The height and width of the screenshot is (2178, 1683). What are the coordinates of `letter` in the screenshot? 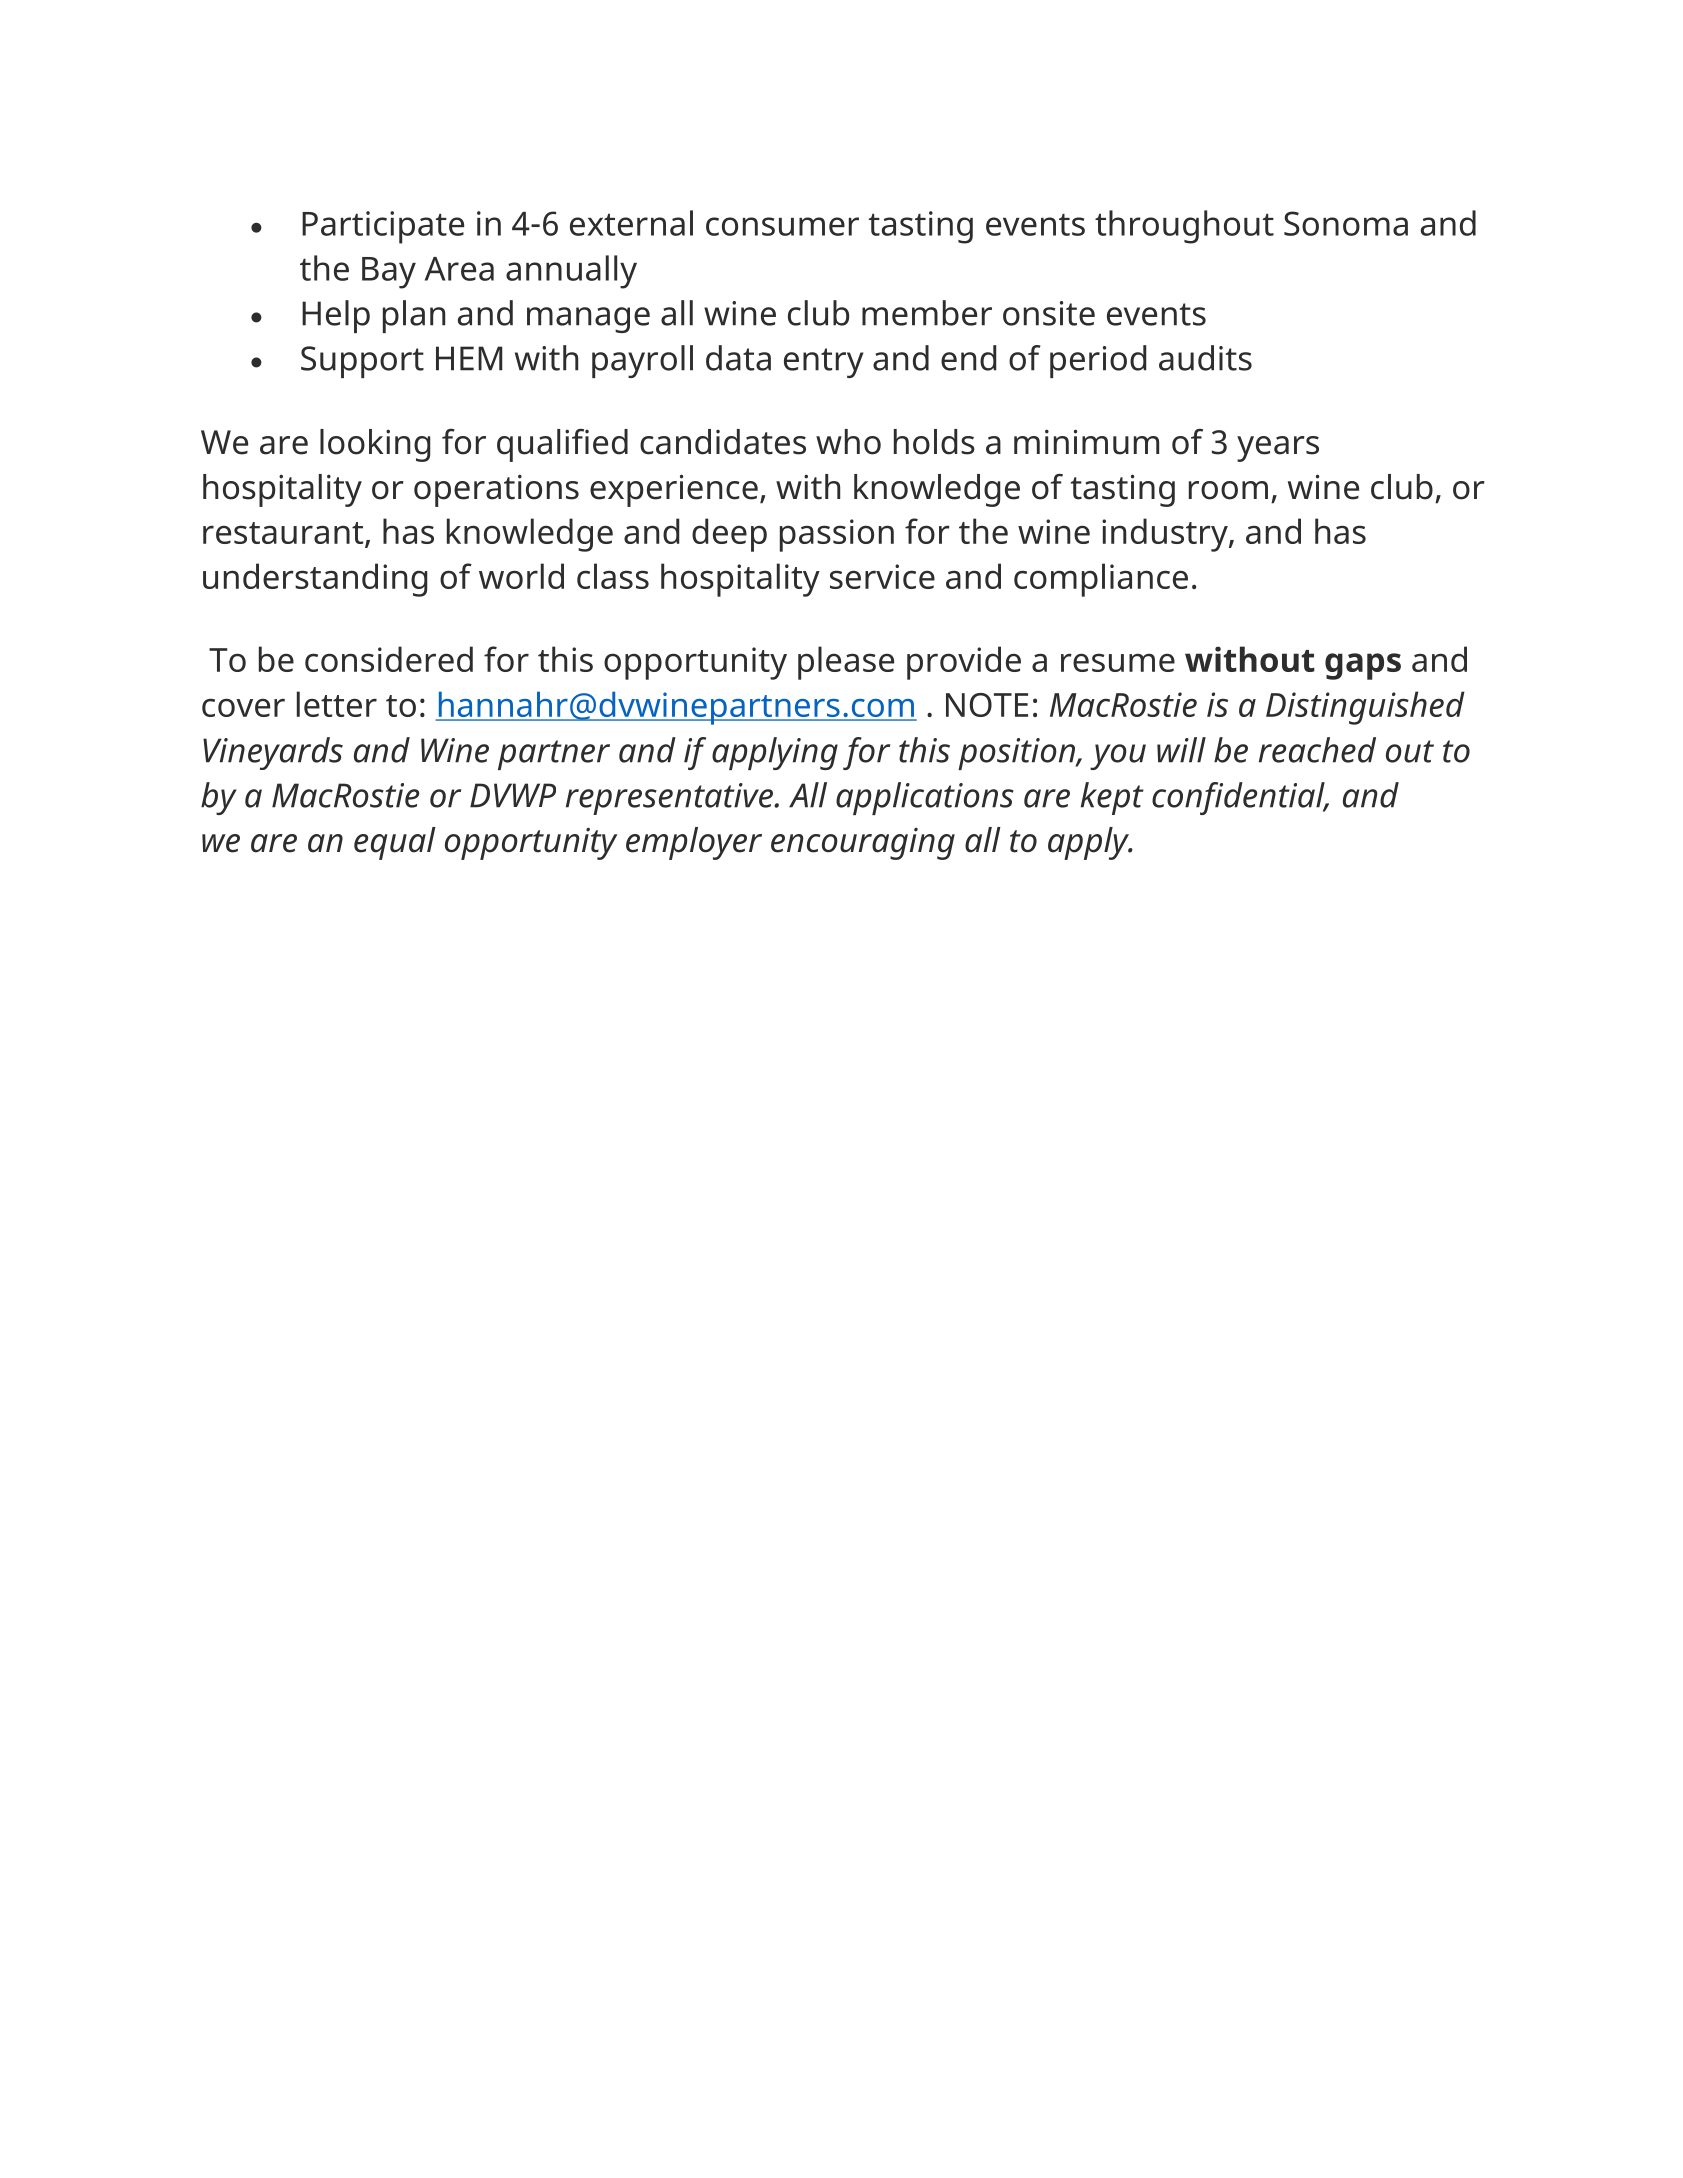 It's located at (337, 704).
